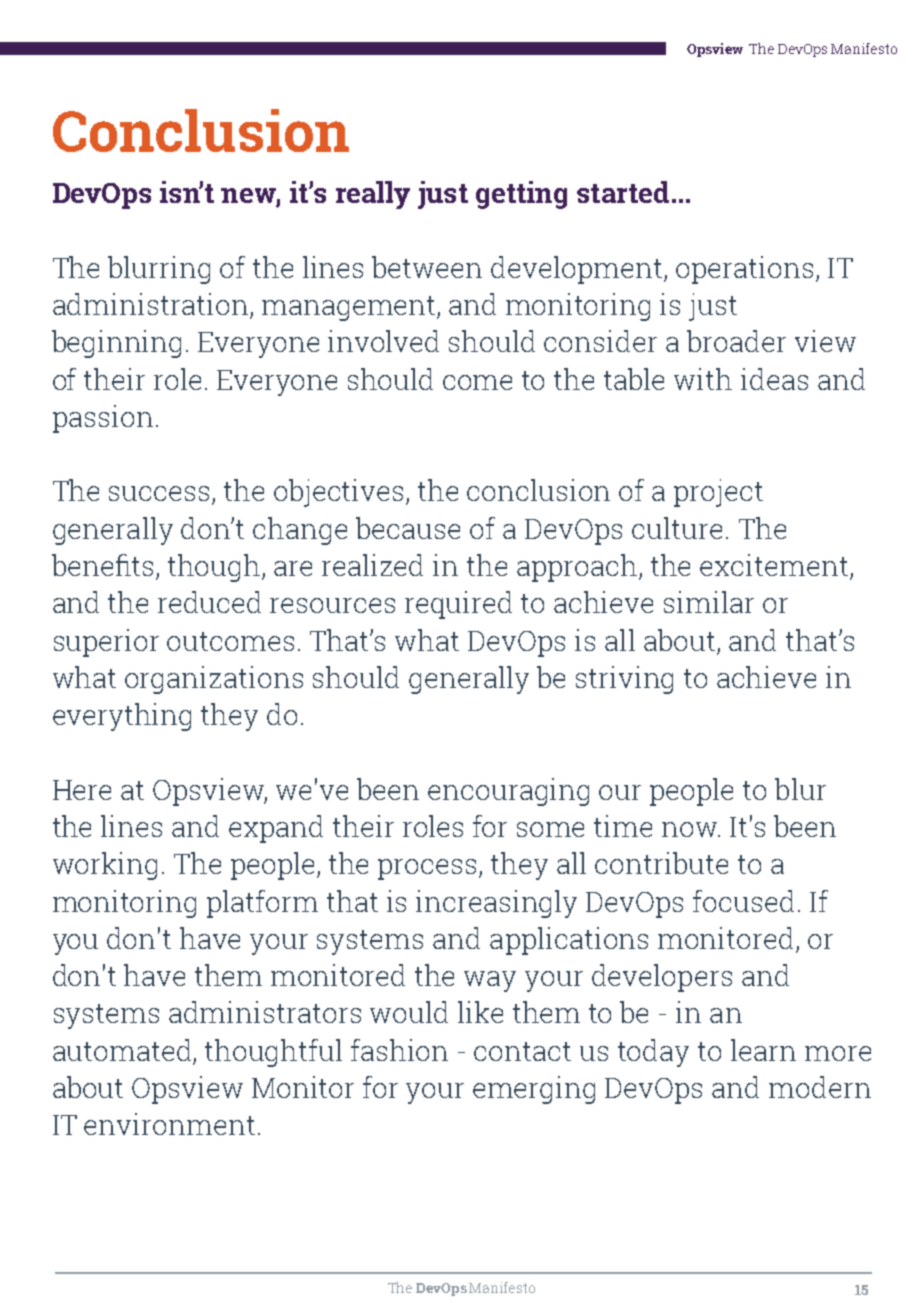 This image has width=924, height=1308. I want to click on administration, so click(150, 304).
